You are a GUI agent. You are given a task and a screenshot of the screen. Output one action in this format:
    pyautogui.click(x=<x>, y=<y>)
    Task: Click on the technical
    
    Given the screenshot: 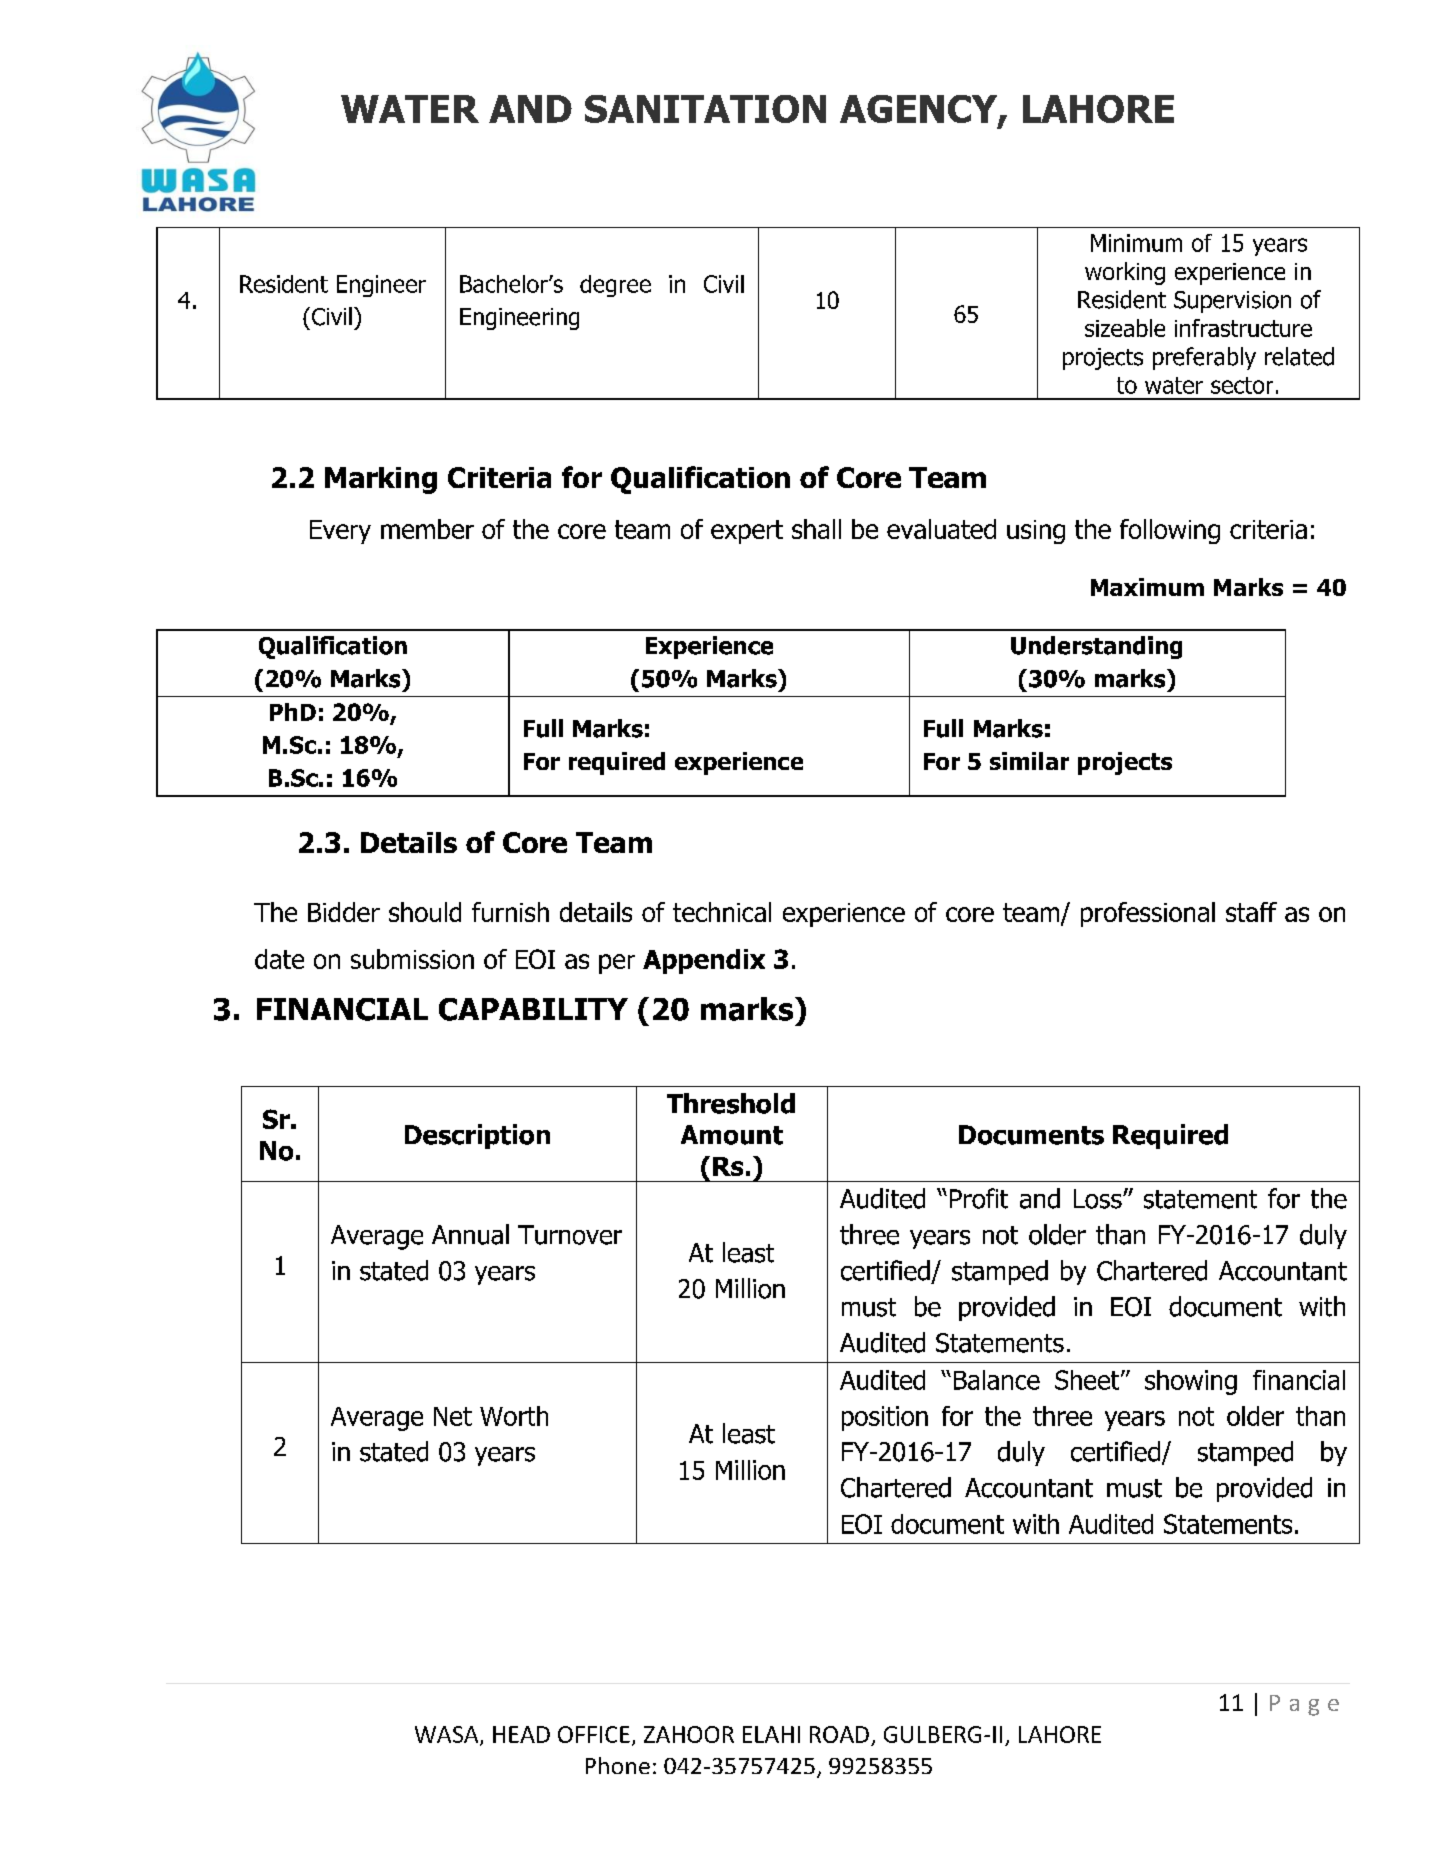 What is the action you would take?
    pyautogui.click(x=722, y=912)
